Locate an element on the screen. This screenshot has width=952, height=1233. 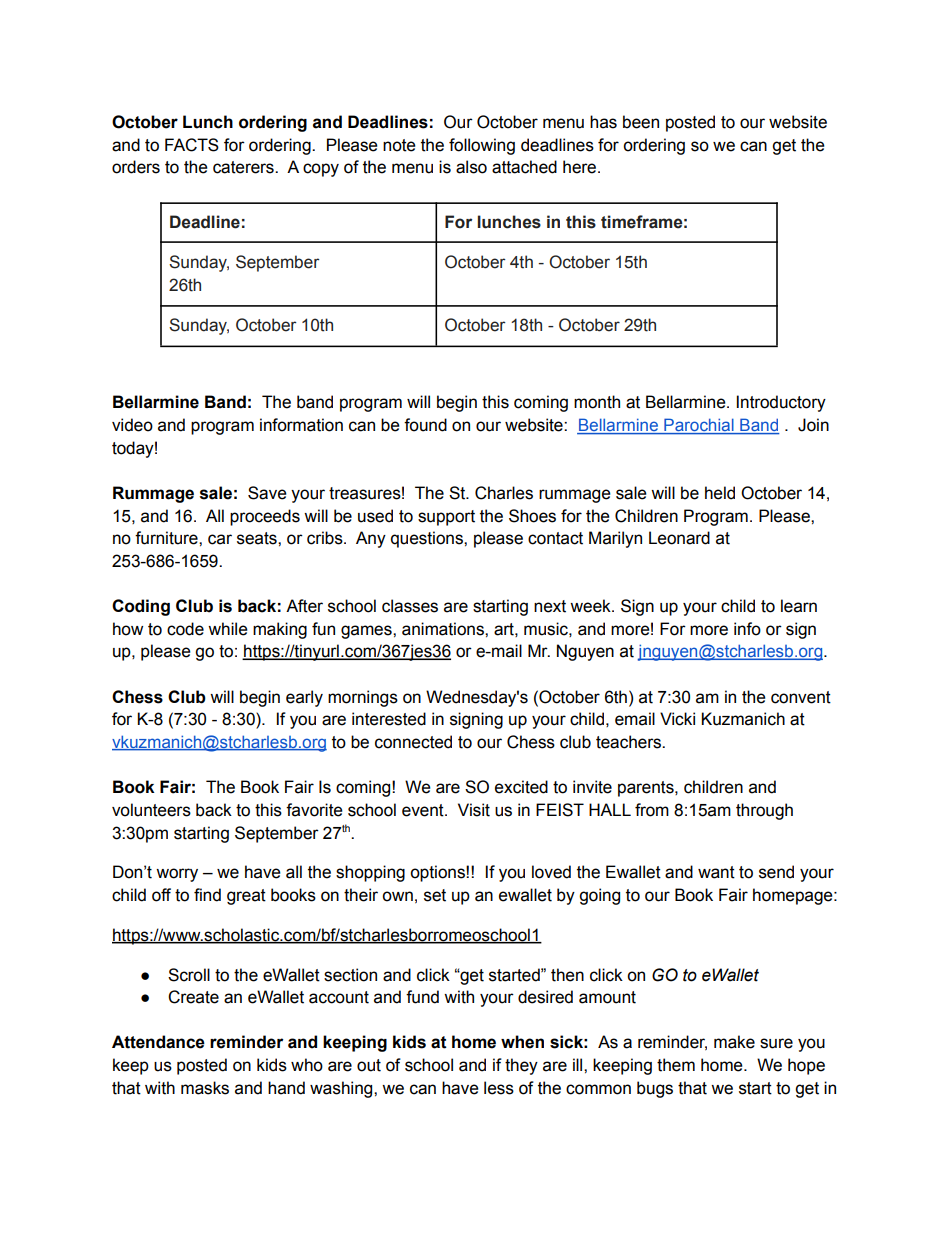
while is located at coordinates (228, 629).
